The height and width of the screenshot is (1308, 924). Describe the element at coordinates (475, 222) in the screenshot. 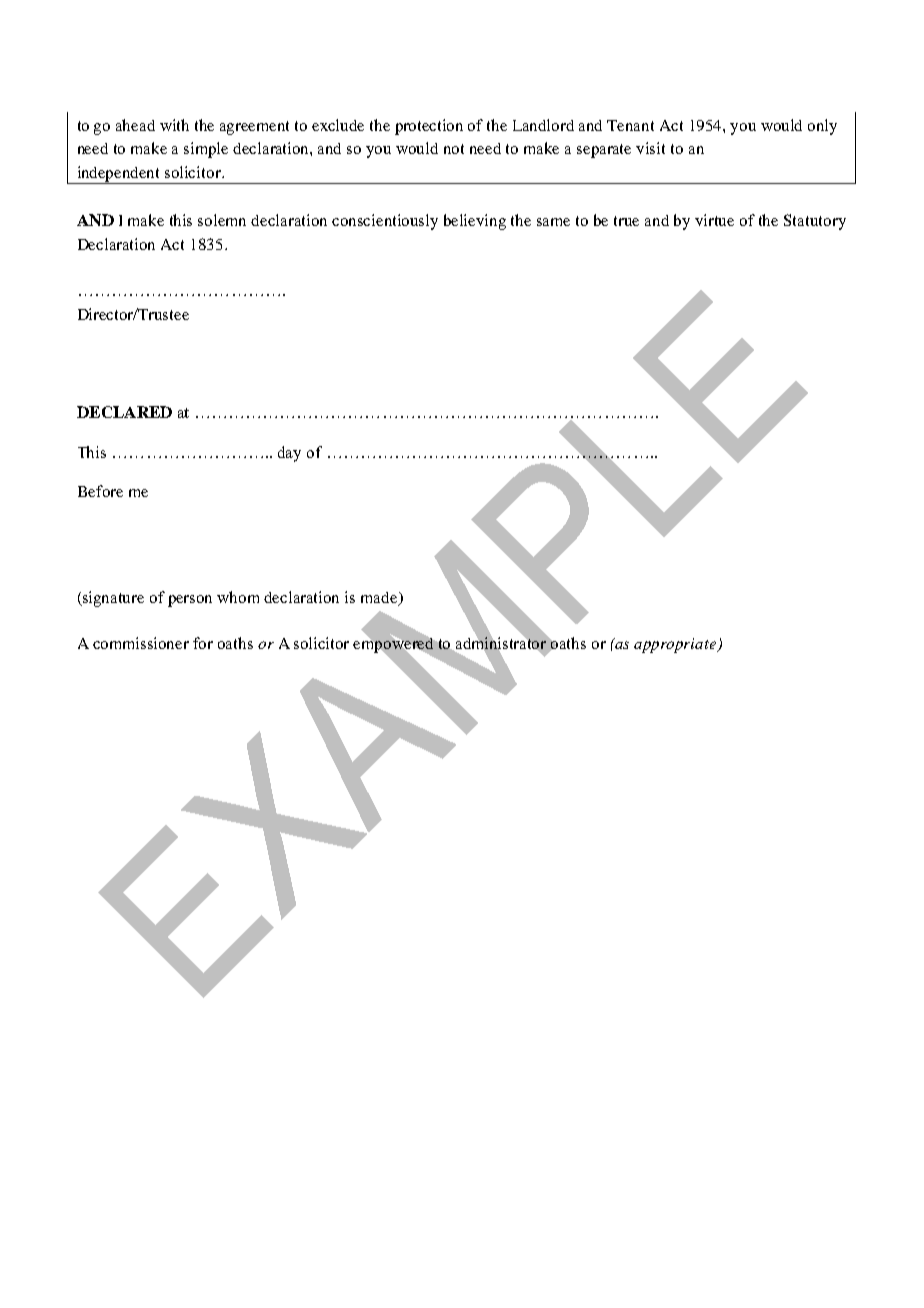

I see `believing` at that location.
